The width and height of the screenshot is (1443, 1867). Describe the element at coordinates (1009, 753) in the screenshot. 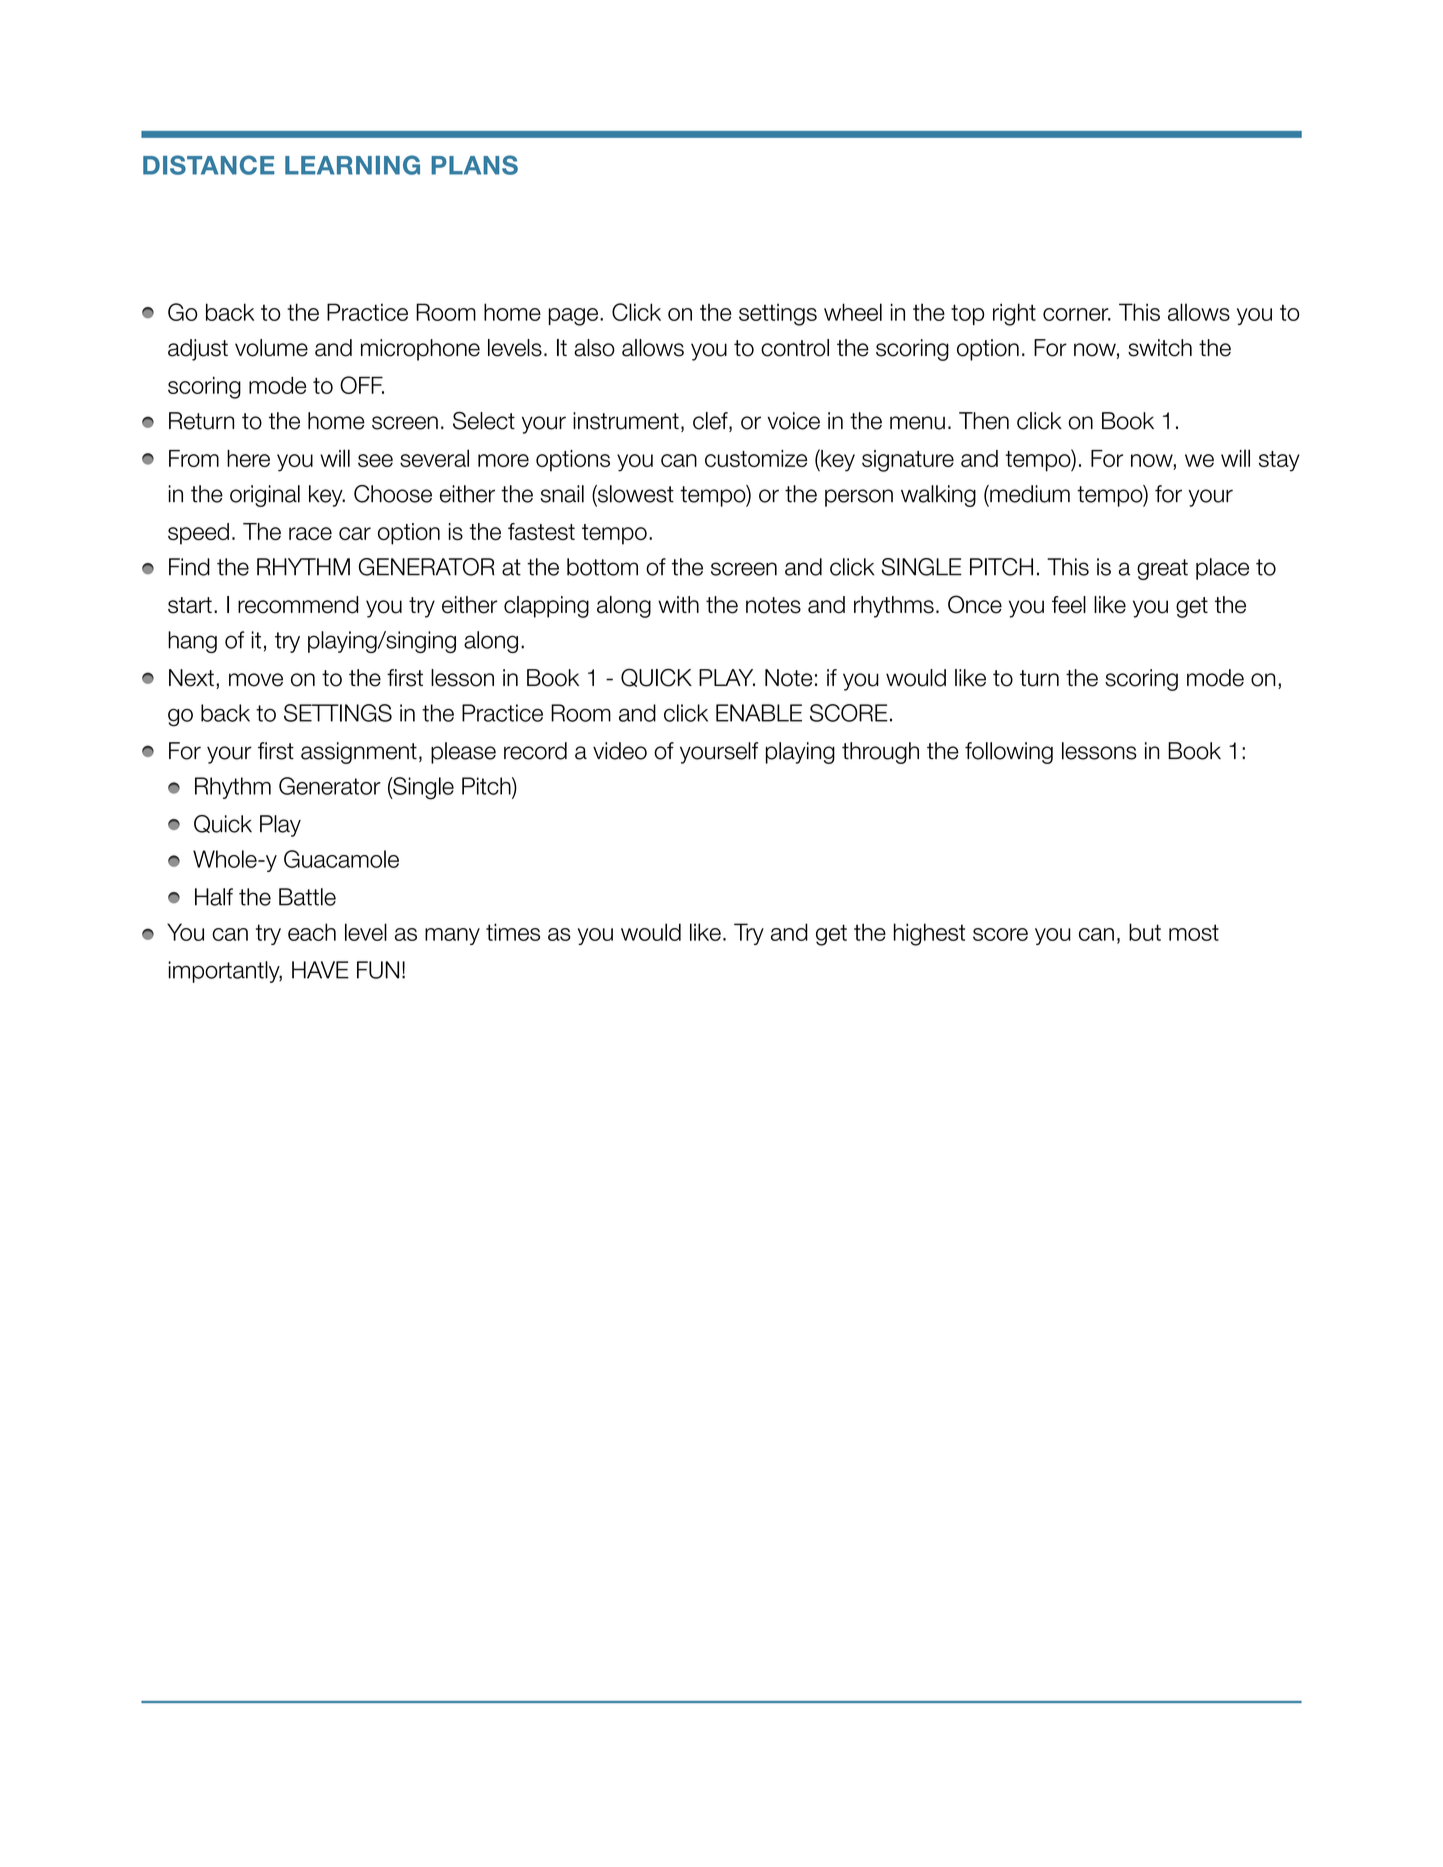

I see `following` at that location.
